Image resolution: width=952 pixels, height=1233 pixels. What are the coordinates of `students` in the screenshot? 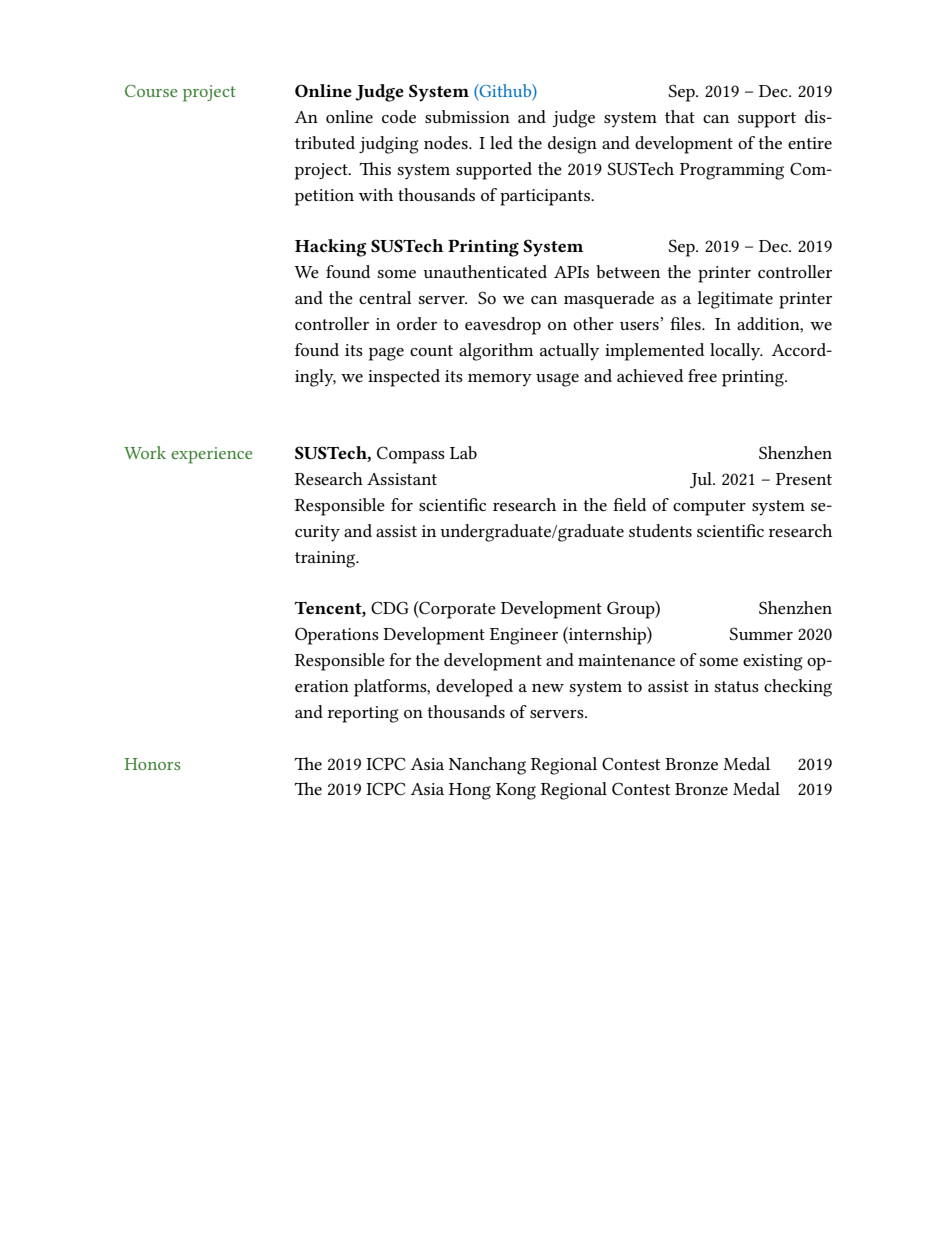 It's located at (660, 530).
